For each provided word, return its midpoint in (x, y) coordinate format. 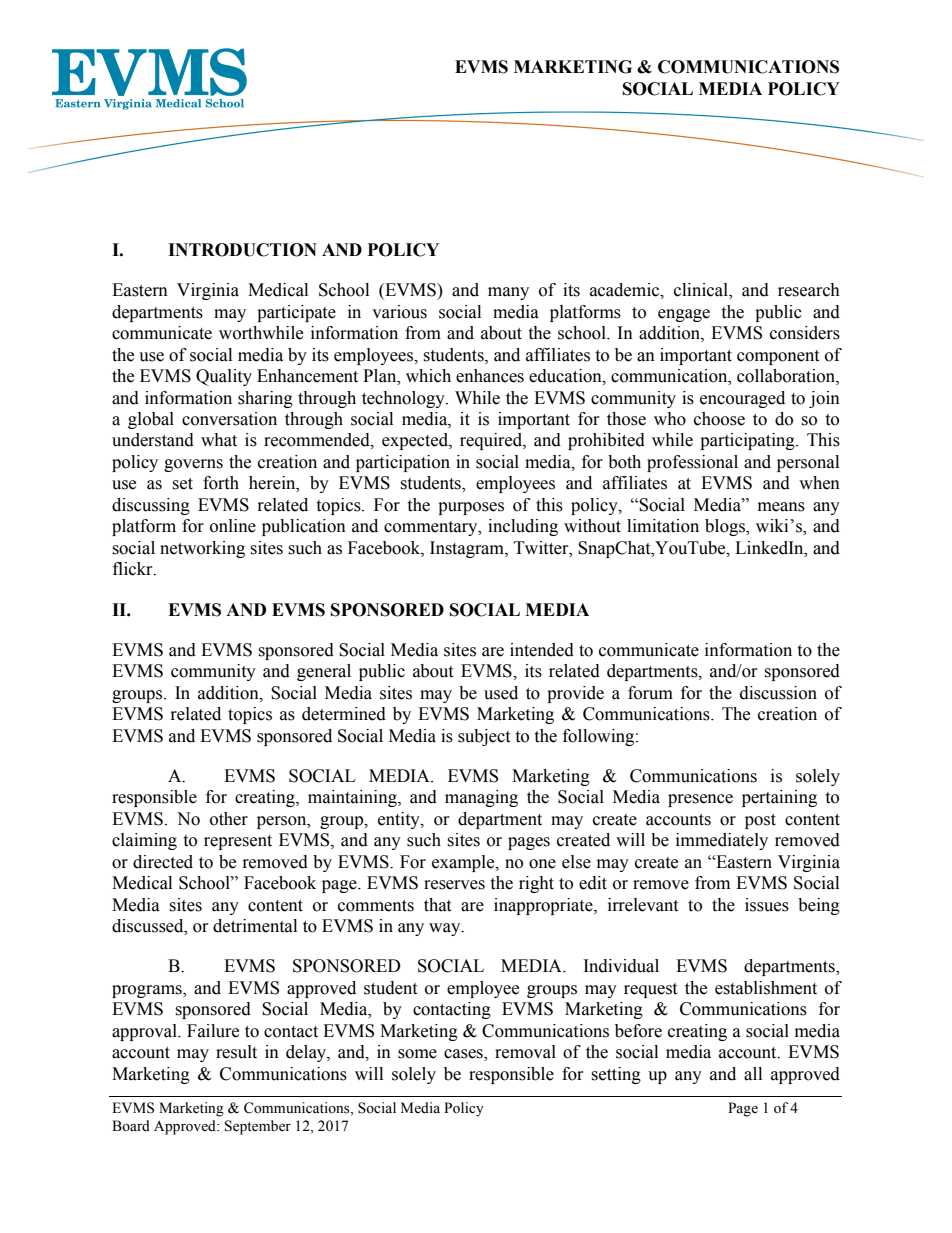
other (229, 819)
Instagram (468, 549)
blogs (726, 527)
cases (464, 1055)
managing (481, 798)
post (760, 821)
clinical (702, 291)
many (508, 293)
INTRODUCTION (242, 250)
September (258, 1127)
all (753, 1074)
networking (202, 549)
